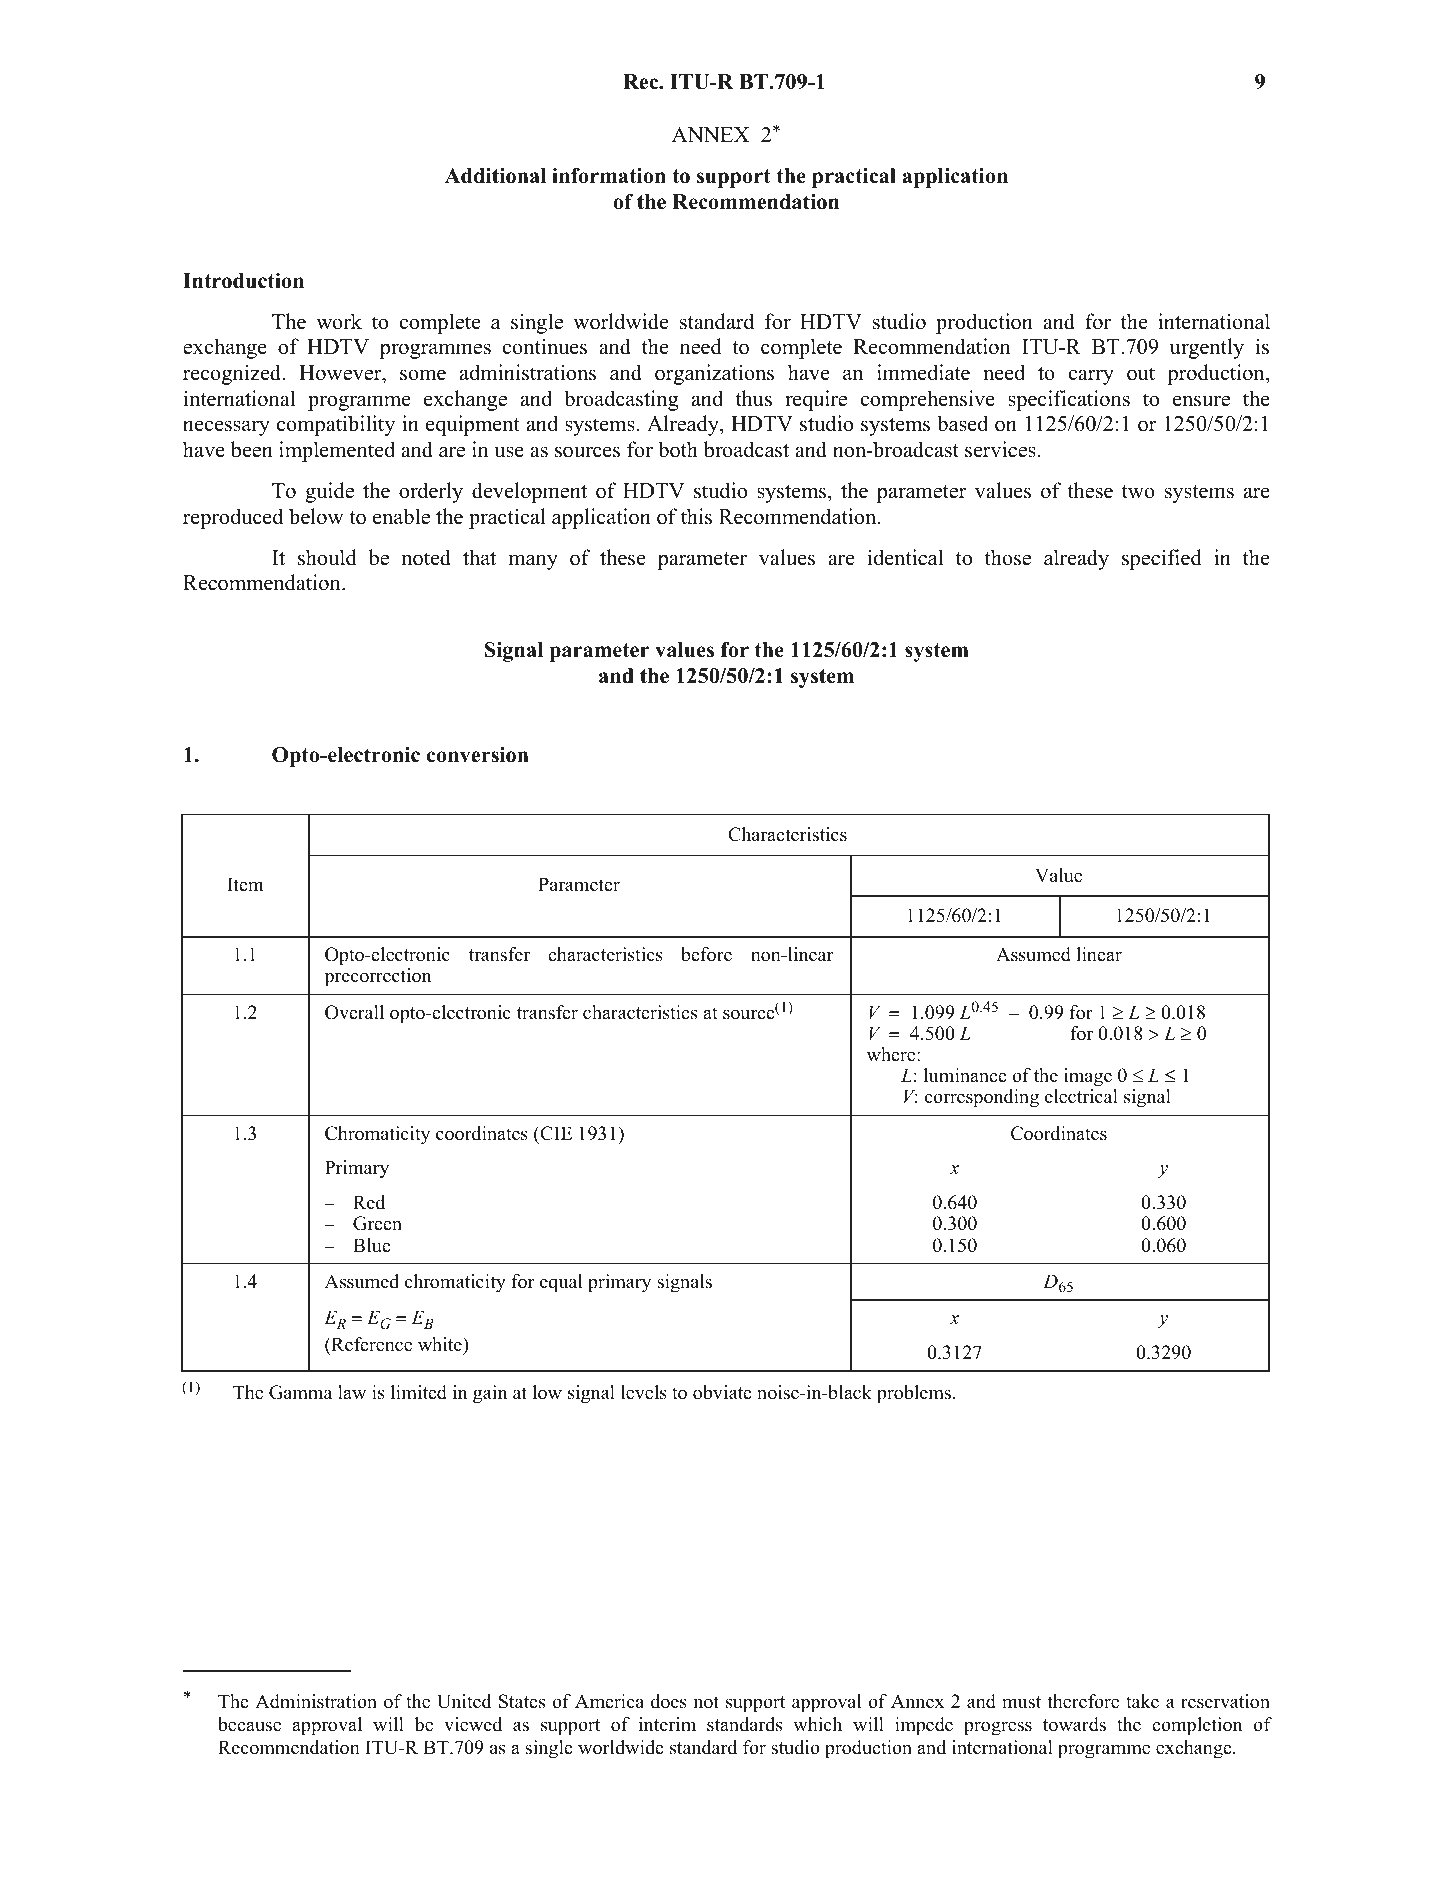 The height and width of the screenshot is (1881, 1453). What do you see at coordinates (243, 281) in the screenshot?
I see `Introduction` at bounding box center [243, 281].
